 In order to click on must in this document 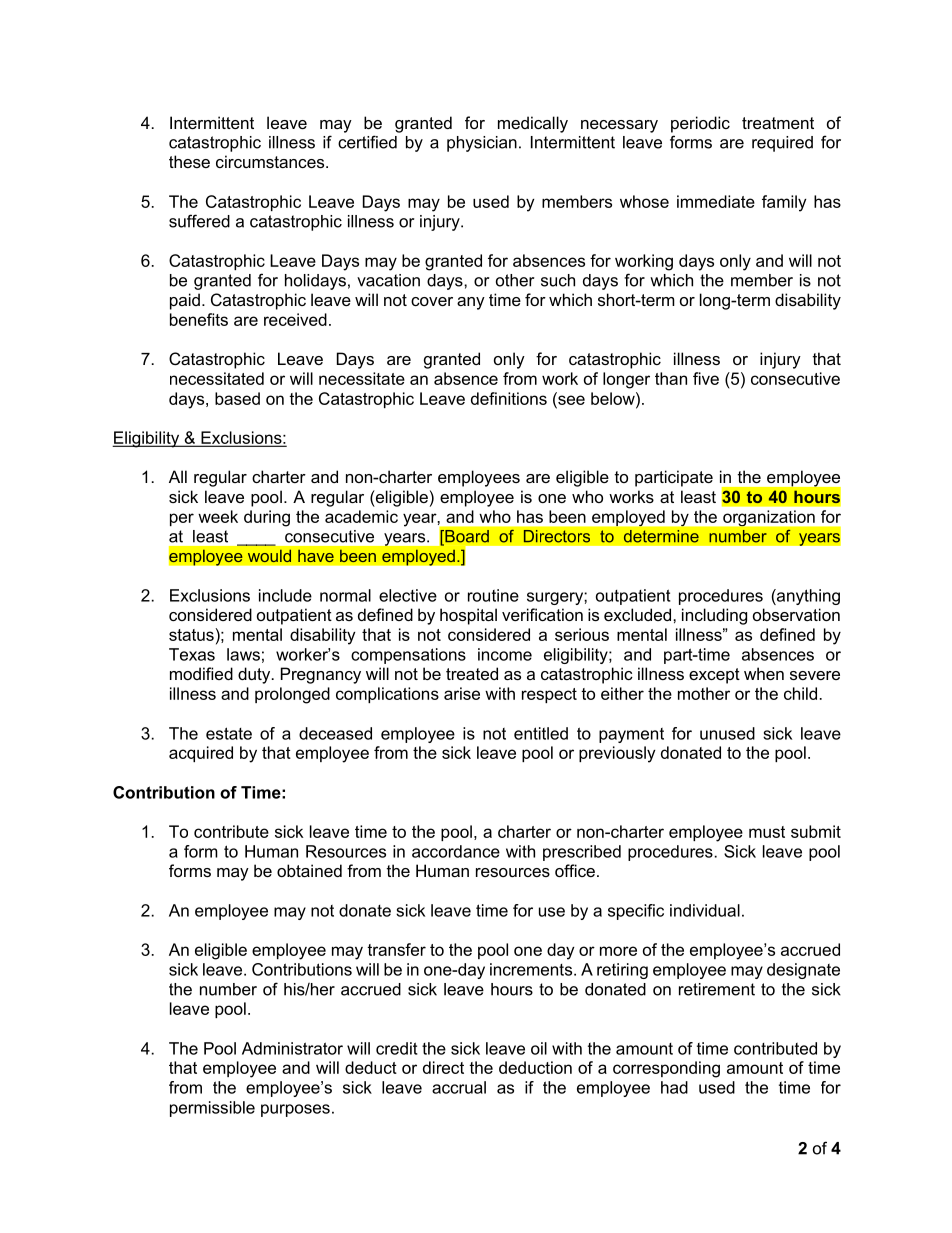, I will do `click(767, 832)`.
